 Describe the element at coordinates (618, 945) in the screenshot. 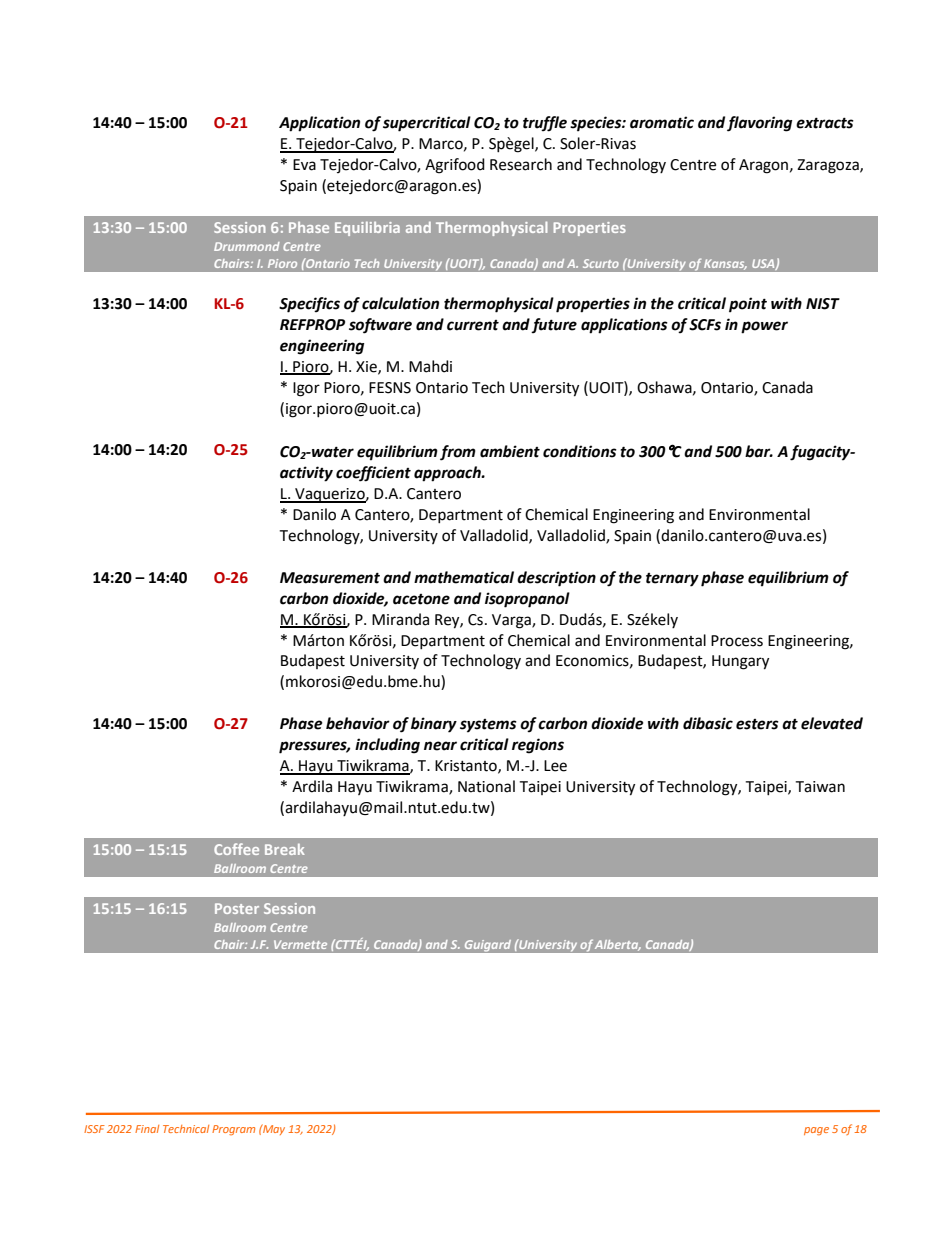

I see `Alberta` at that location.
